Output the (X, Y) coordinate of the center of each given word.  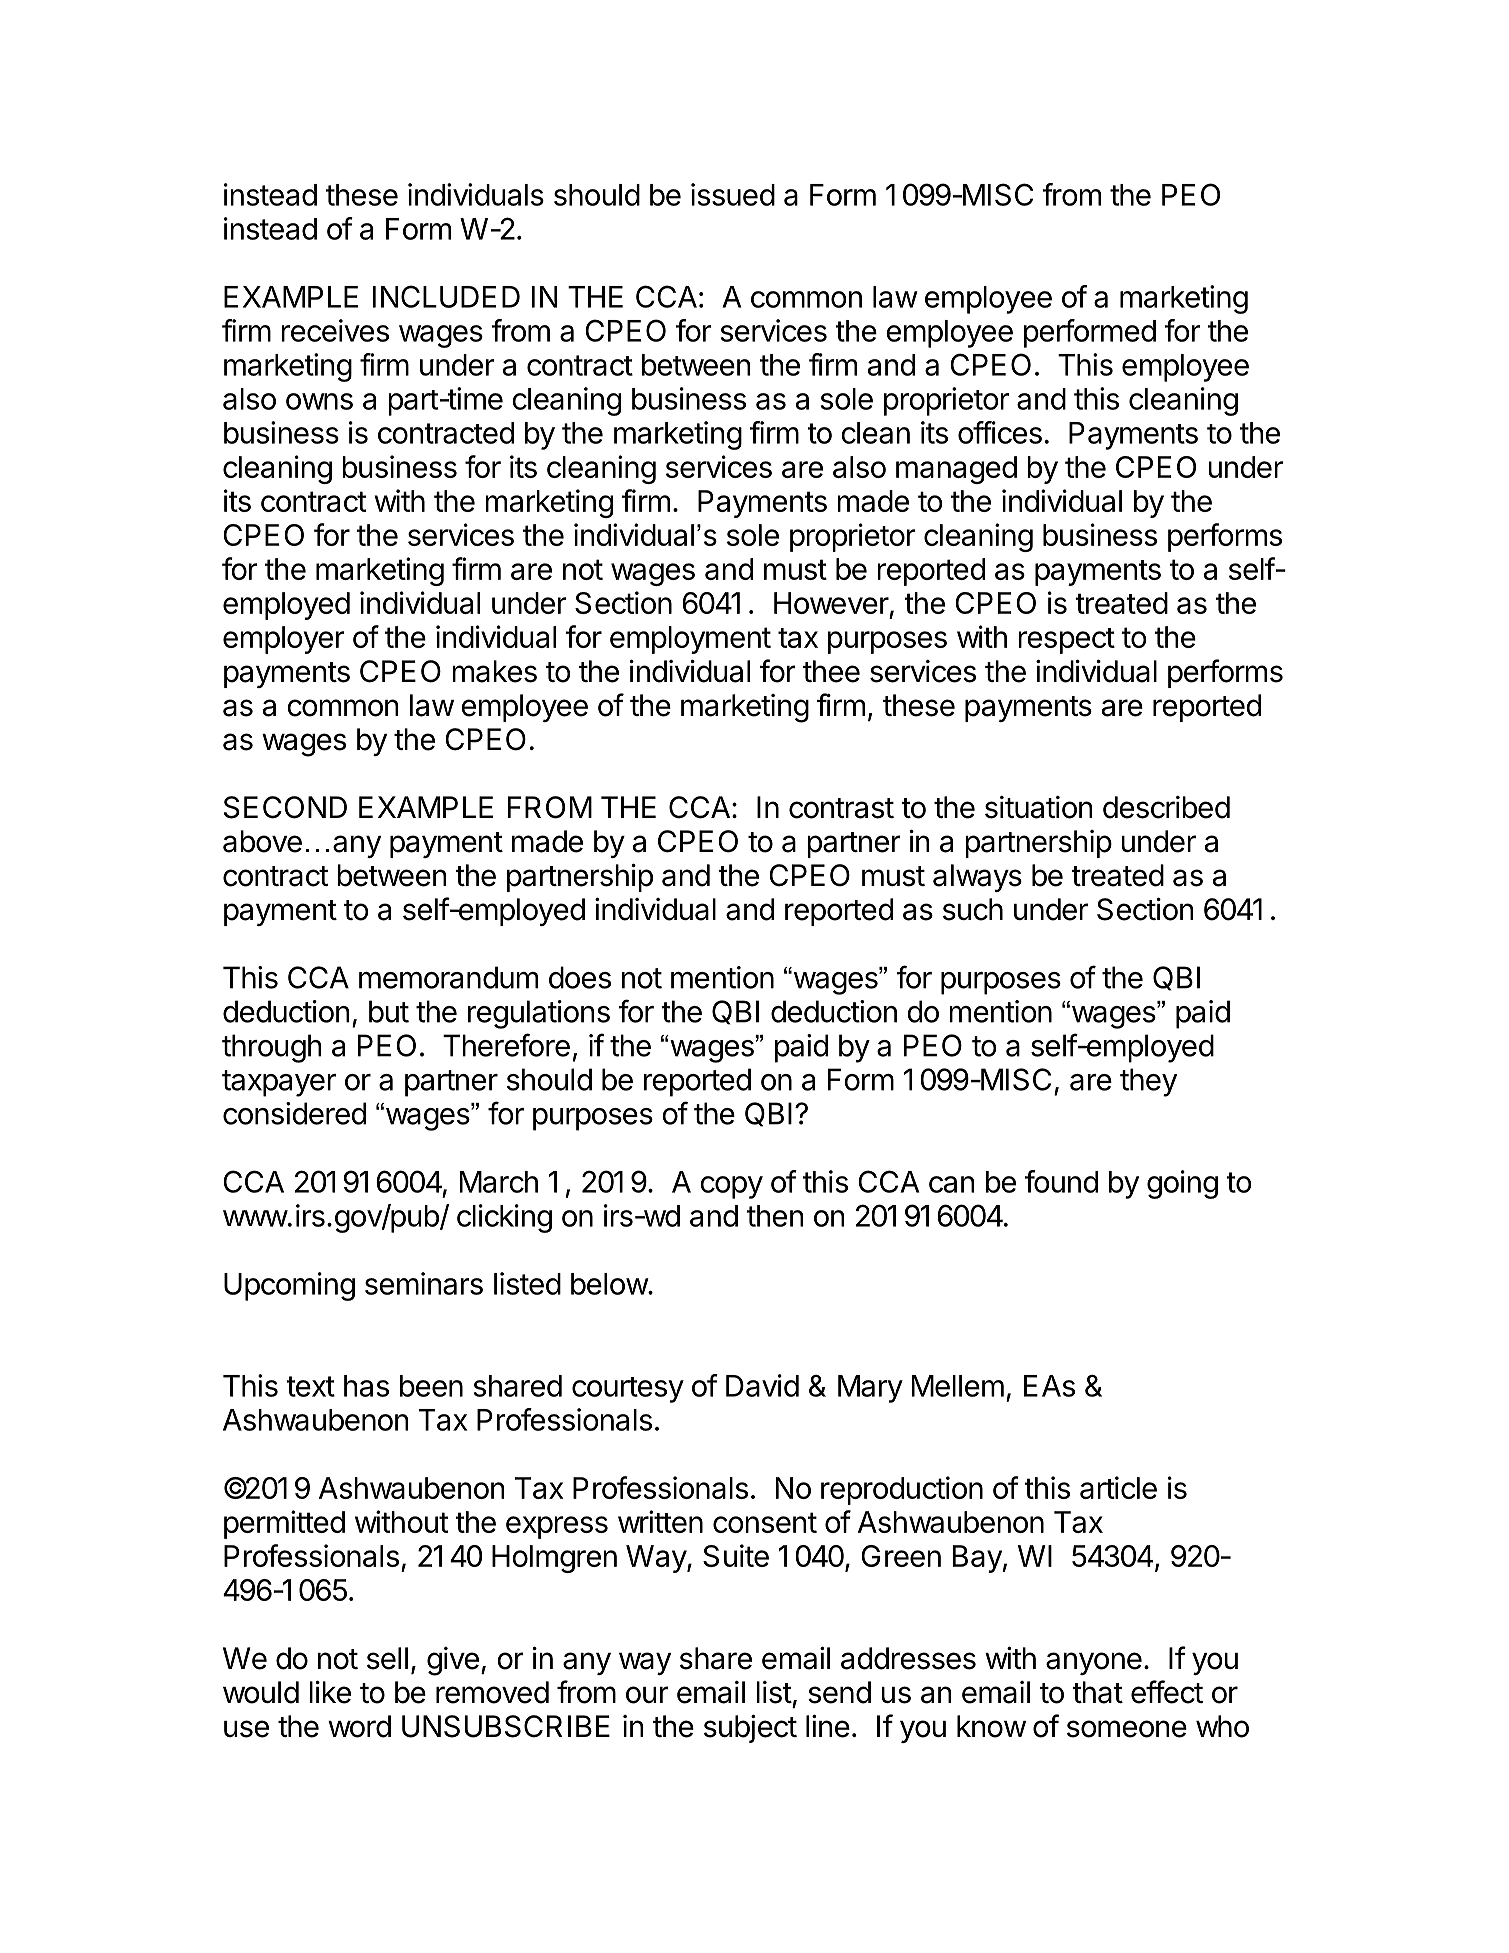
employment (690, 640)
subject (750, 1729)
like (330, 1692)
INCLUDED (446, 296)
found (1061, 1181)
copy (731, 1187)
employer (284, 640)
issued (733, 194)
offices (1000, 432)
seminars (424, 1283)
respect (1066, 641)
